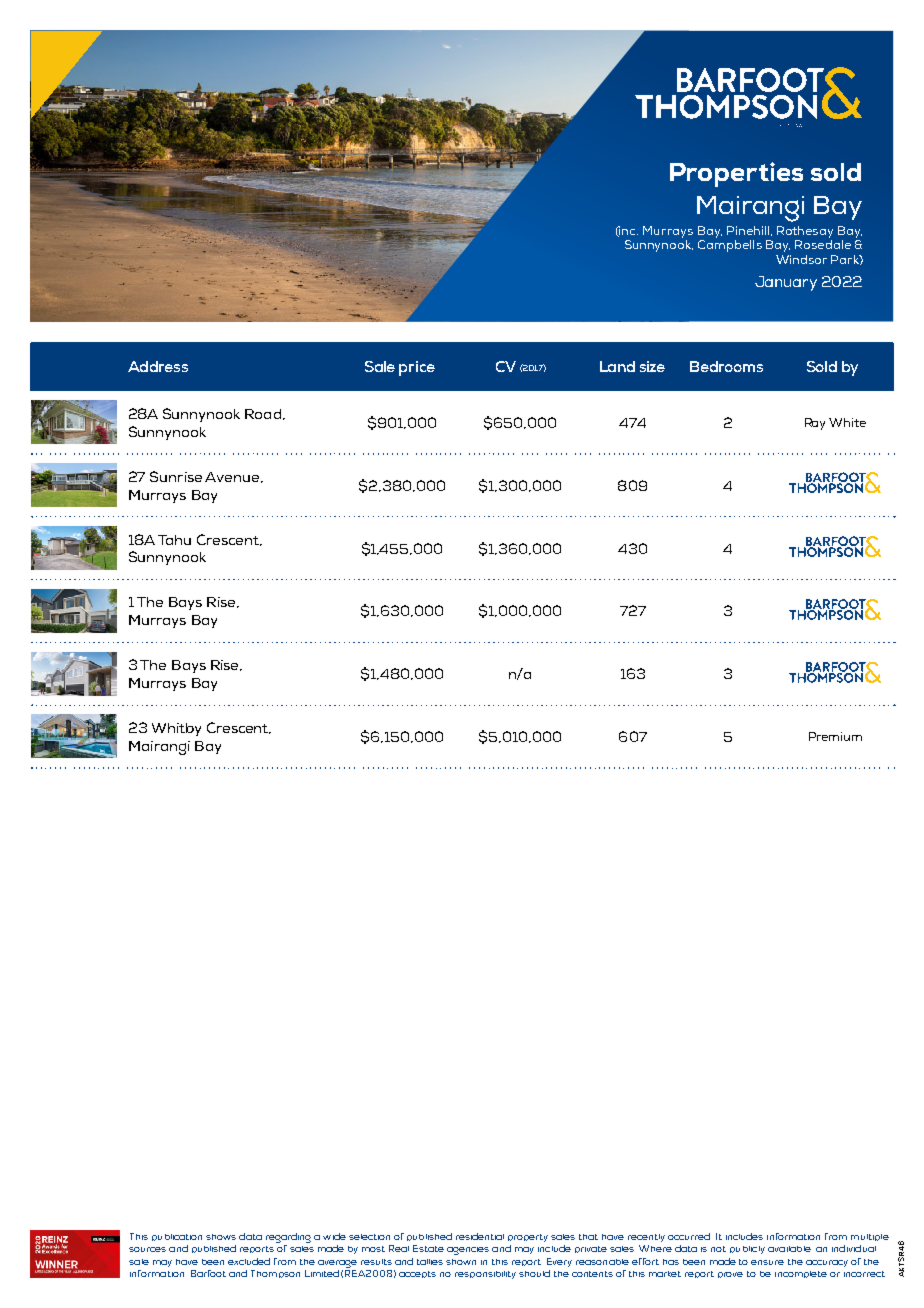 This page has width=924, height=1308. I want to click on available, so click(789, 1249).
